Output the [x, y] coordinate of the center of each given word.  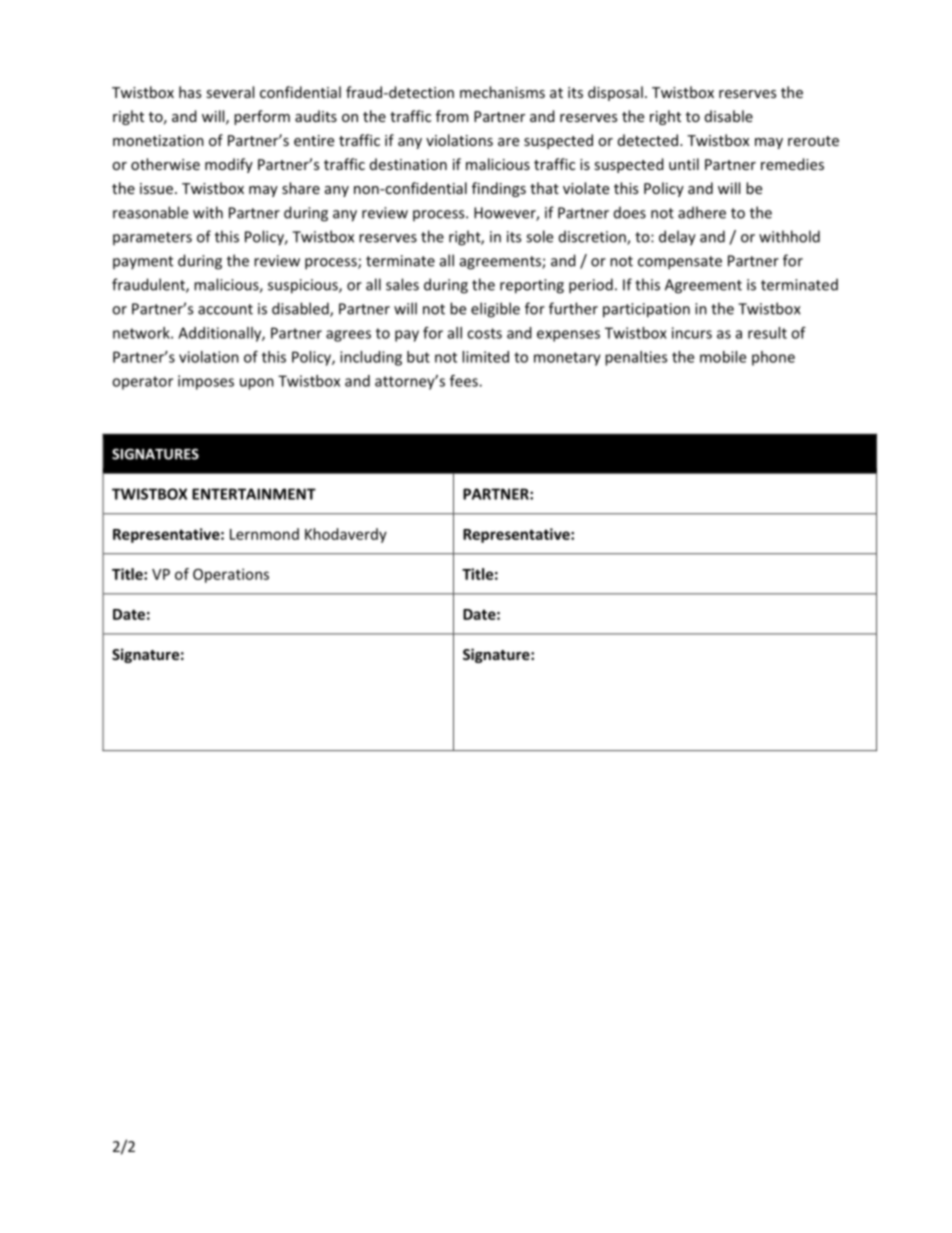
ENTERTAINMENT [254, 494]
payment [143, 263]
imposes [206, 382]
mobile [723, 357]
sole [539, 236]
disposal [615, 93]
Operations [231, 575]
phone [773, 358]
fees [465, 381]
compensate [680, 263]
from [452, 116]
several [230, 92]
